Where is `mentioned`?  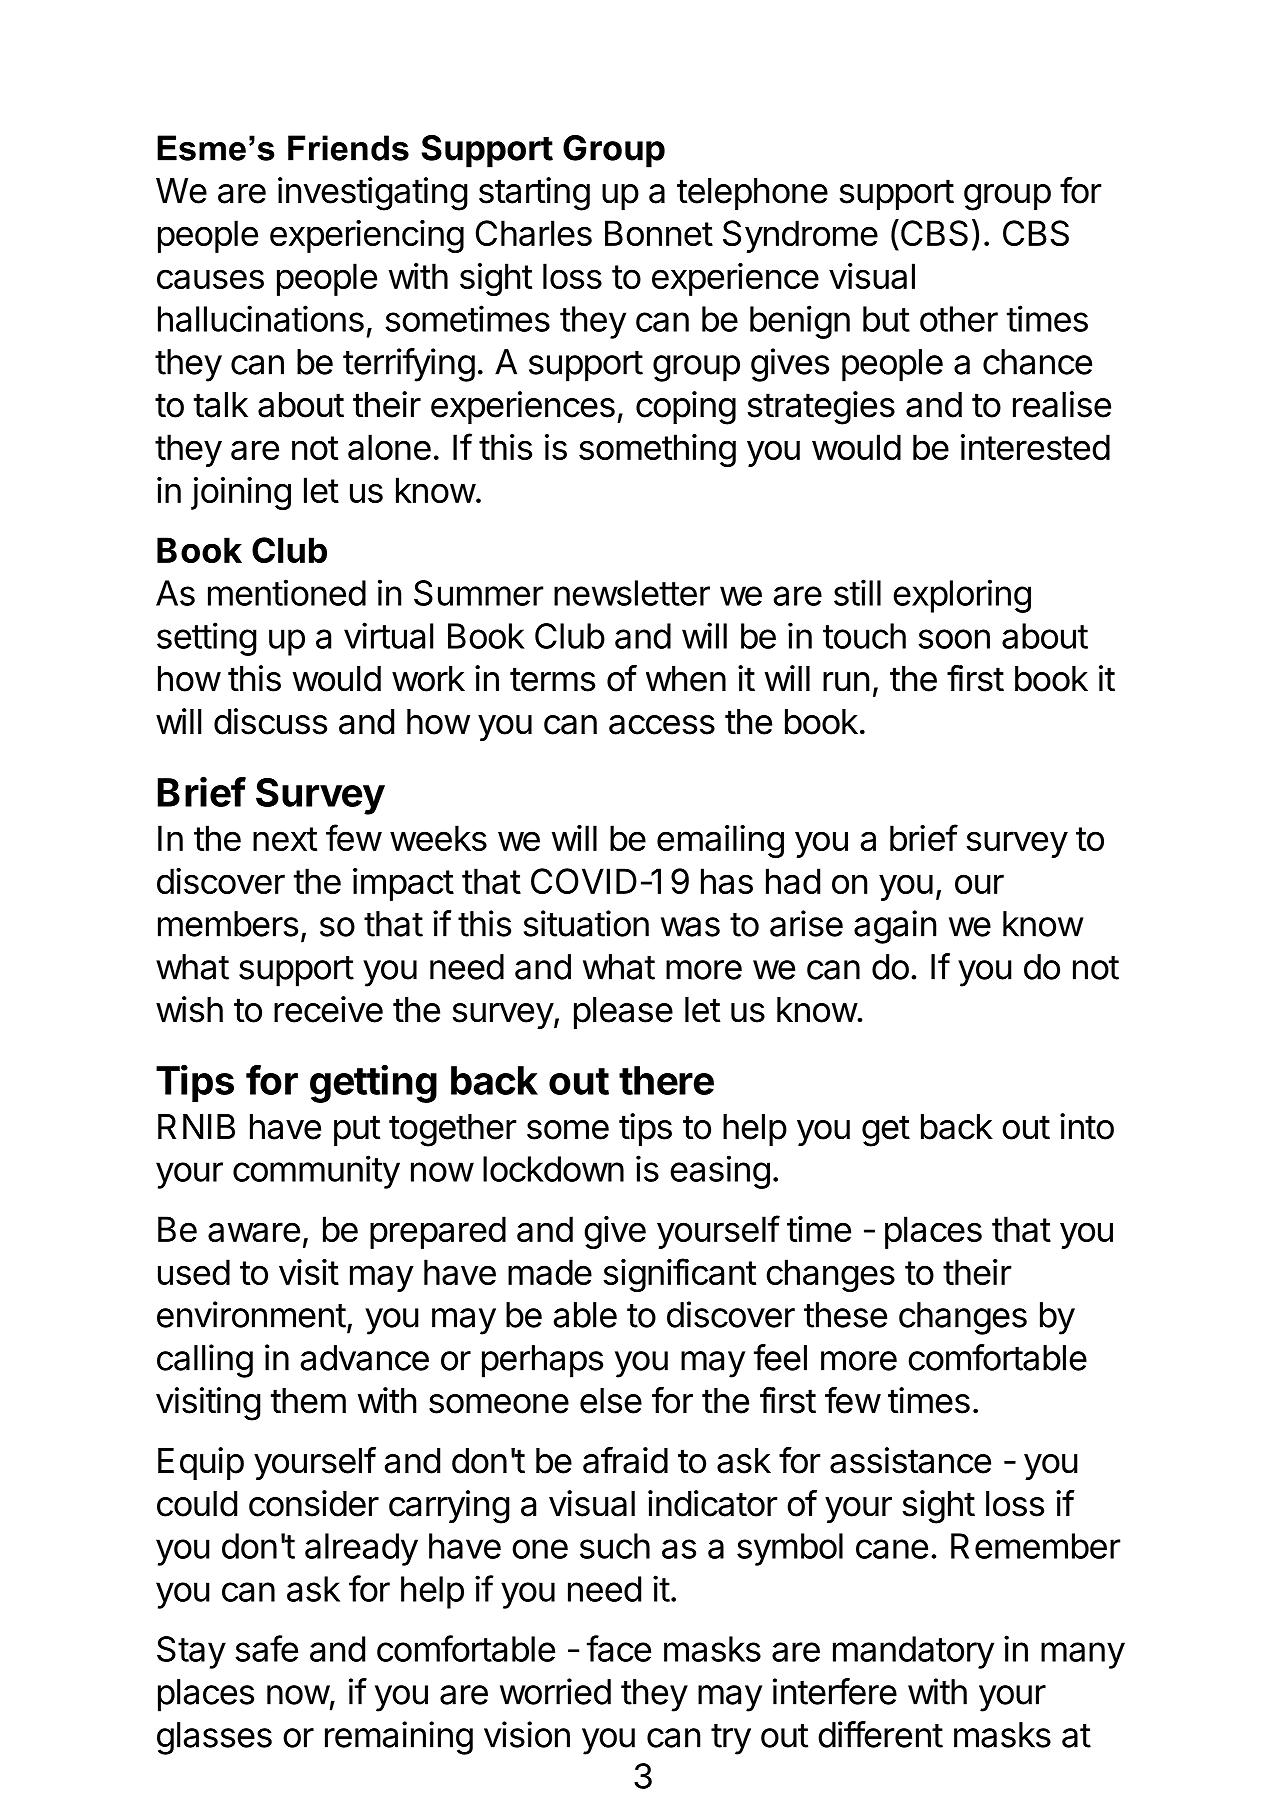
mentioned is located at coordinates (287, 592).
